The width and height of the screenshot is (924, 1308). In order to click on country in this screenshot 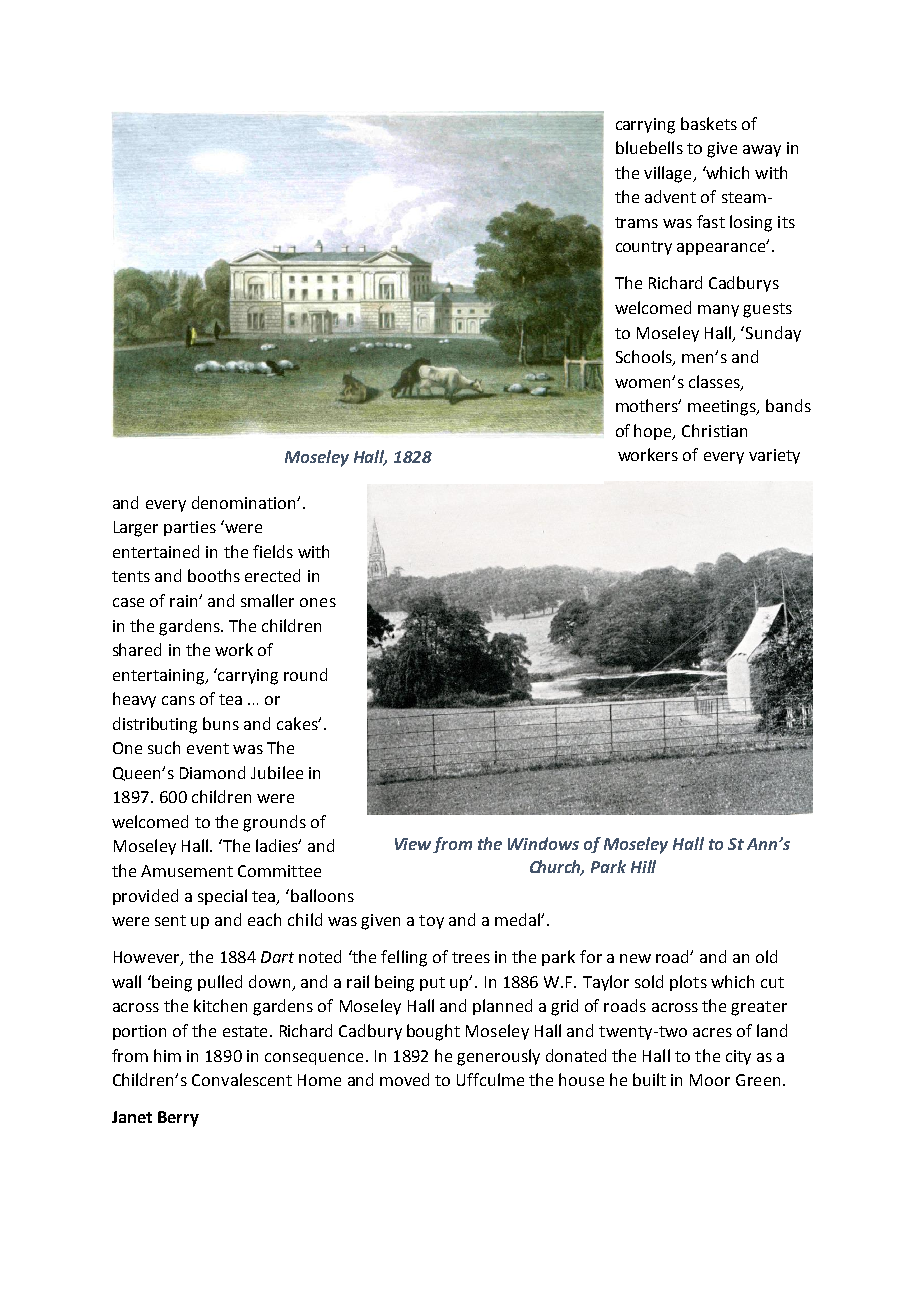, I will do `click(644, 248)`.
